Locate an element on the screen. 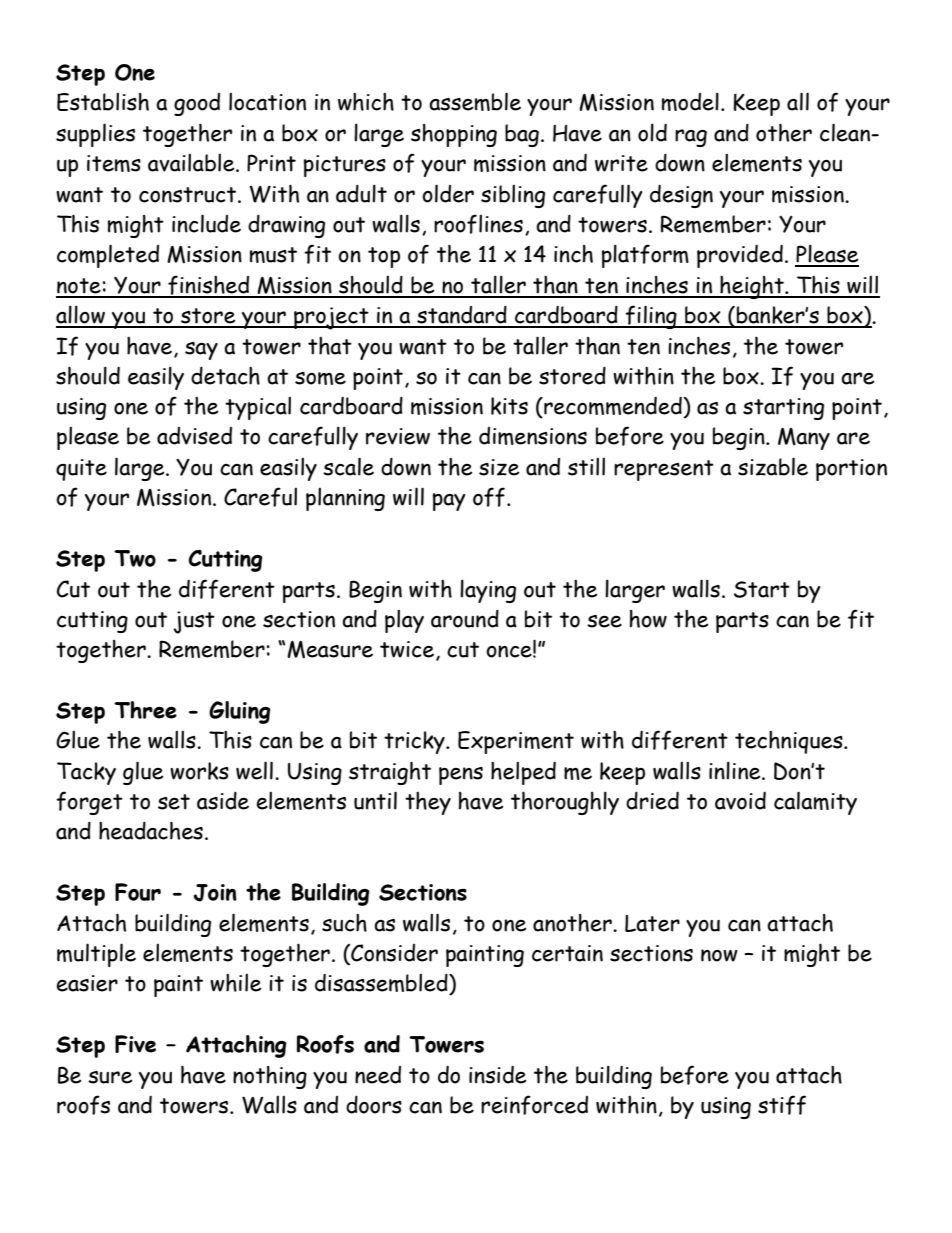 This screenshot has width=952, height=1233. shopping is located at coordinates (454, 135).
